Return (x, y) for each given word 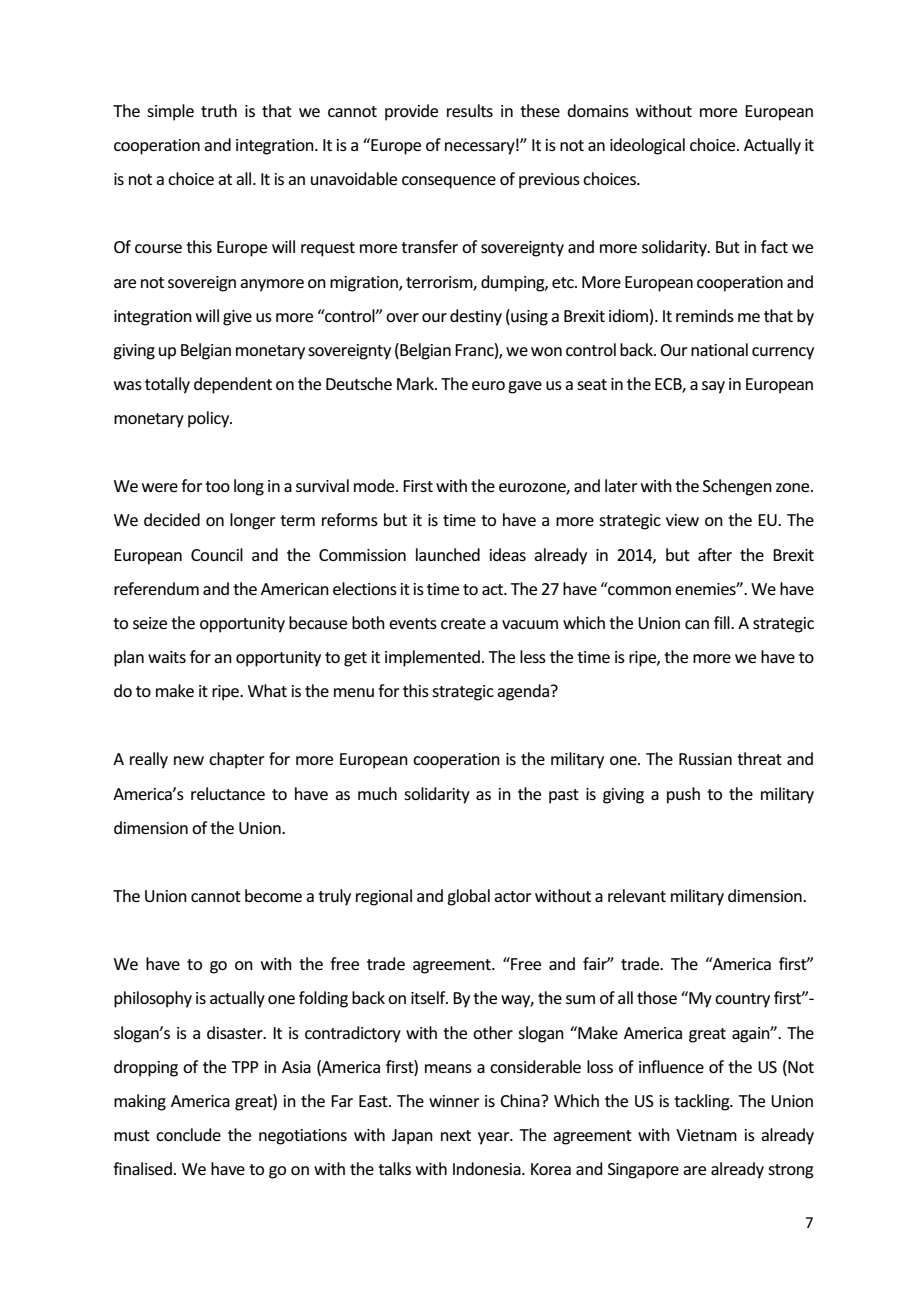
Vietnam (706, 1135)
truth (219, 110)
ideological (647, 146)
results (470, 110)
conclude (188, 1134)
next (456, 1135)
